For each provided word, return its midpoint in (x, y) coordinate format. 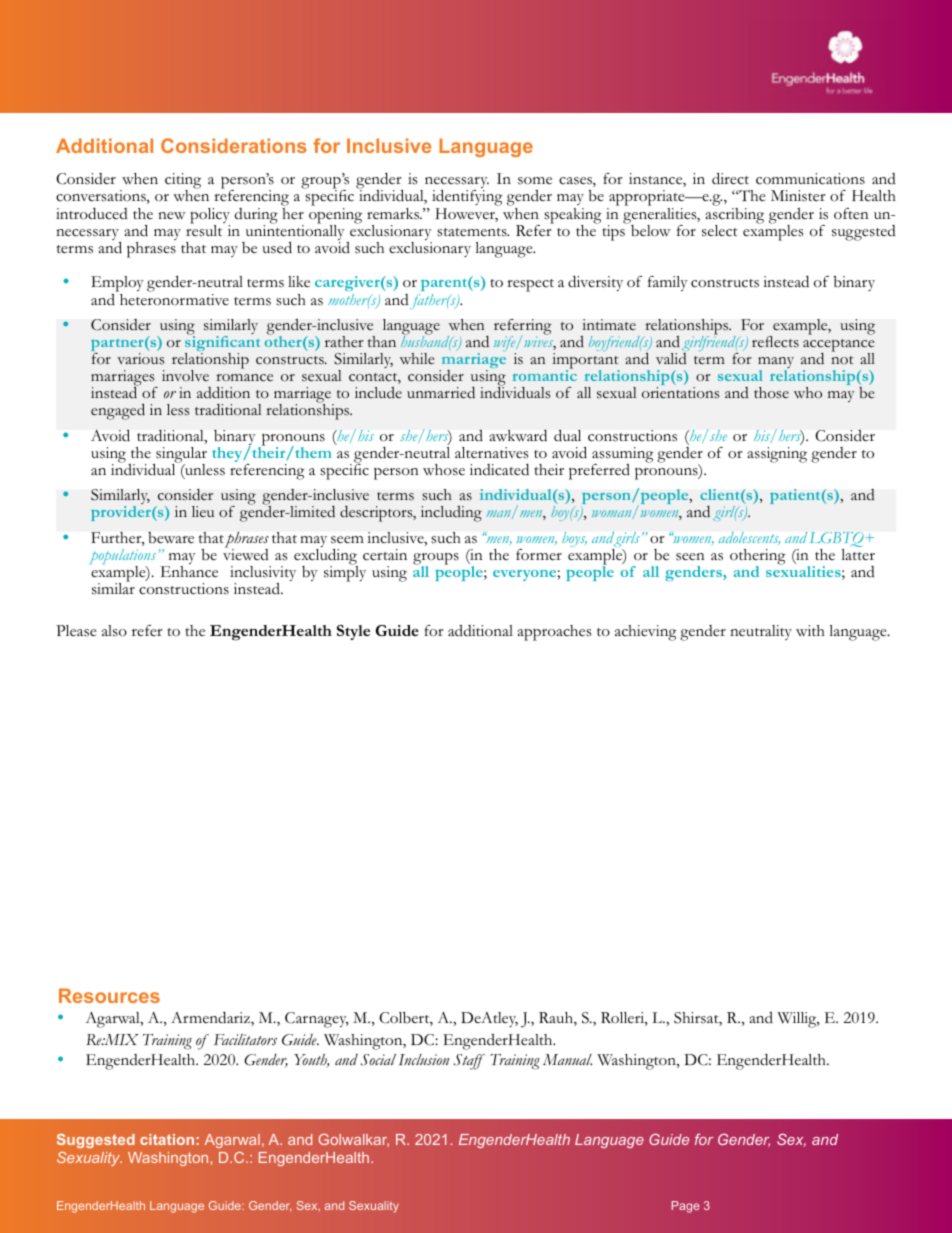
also (114, 631)
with (810, 630)
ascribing (734, 215)
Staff (469, 1062)
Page (686, 1207)
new (172, 216)
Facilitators (245, 1039)
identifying (467, 199)
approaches (554, 633)
